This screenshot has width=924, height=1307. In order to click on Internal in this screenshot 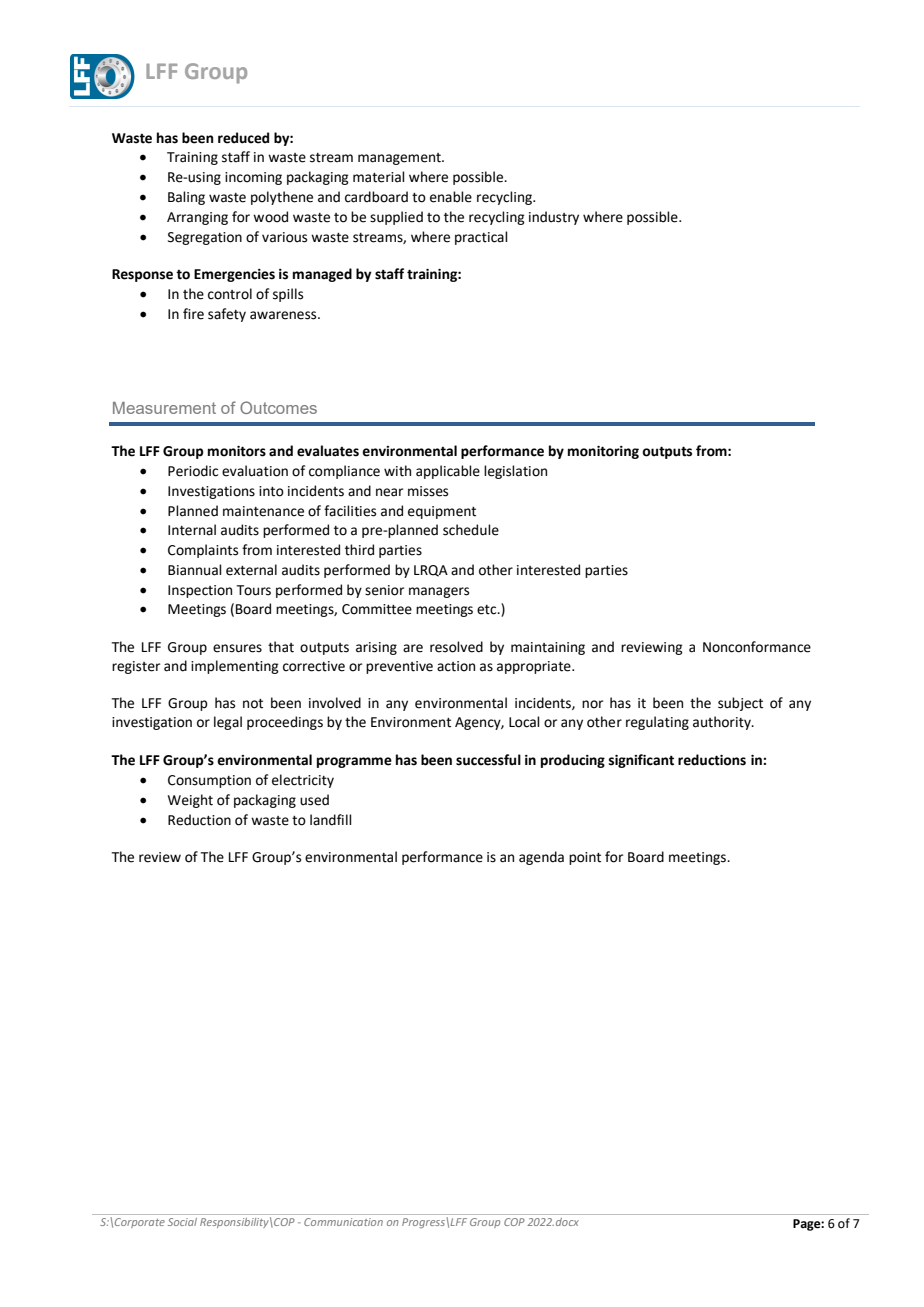, I will do `click(192, 530)`.
